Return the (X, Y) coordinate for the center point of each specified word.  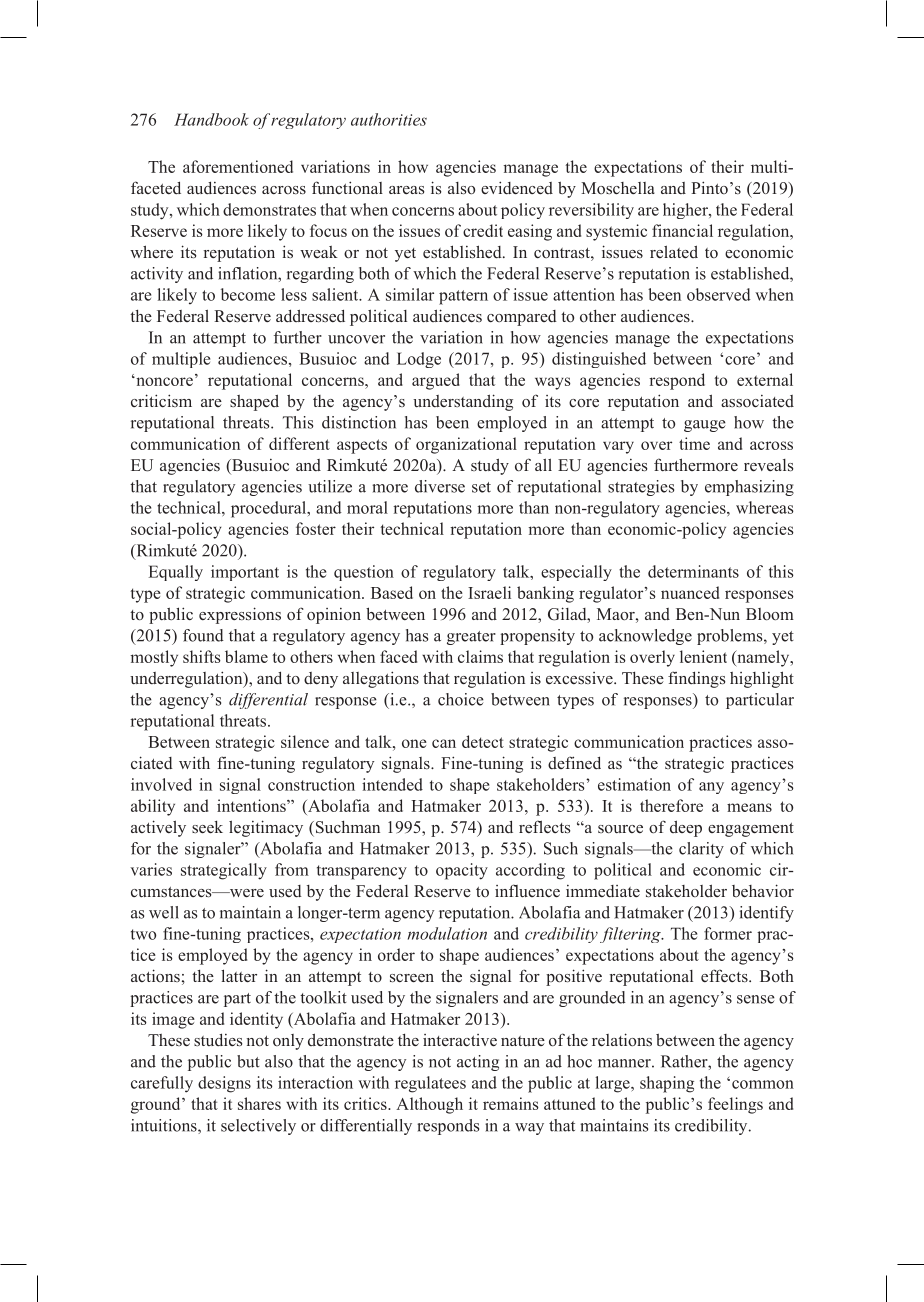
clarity (701, 850)
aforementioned (238, 166)
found (203, 635)
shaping (667, 1084)
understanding (463, 402)
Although (429, 1105)
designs (224, 1084)
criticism (161, 400)
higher (686, 211)
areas (406, 190)
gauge (705, 426)
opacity (462, 871)
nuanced (690, 592)
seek (207, 827)
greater (471, 638)
